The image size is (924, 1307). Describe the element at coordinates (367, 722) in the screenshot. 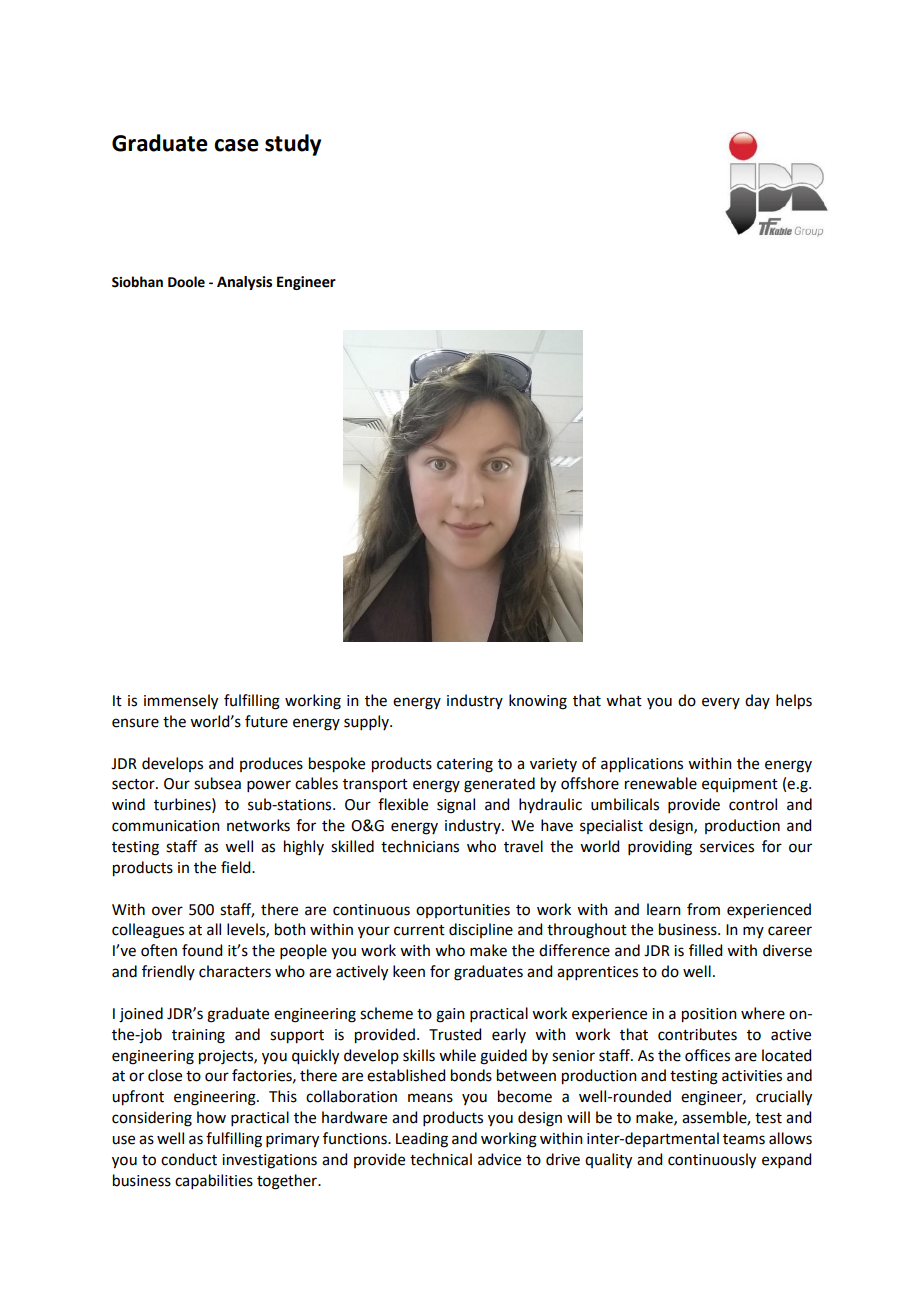

I see `supply` at that location.
